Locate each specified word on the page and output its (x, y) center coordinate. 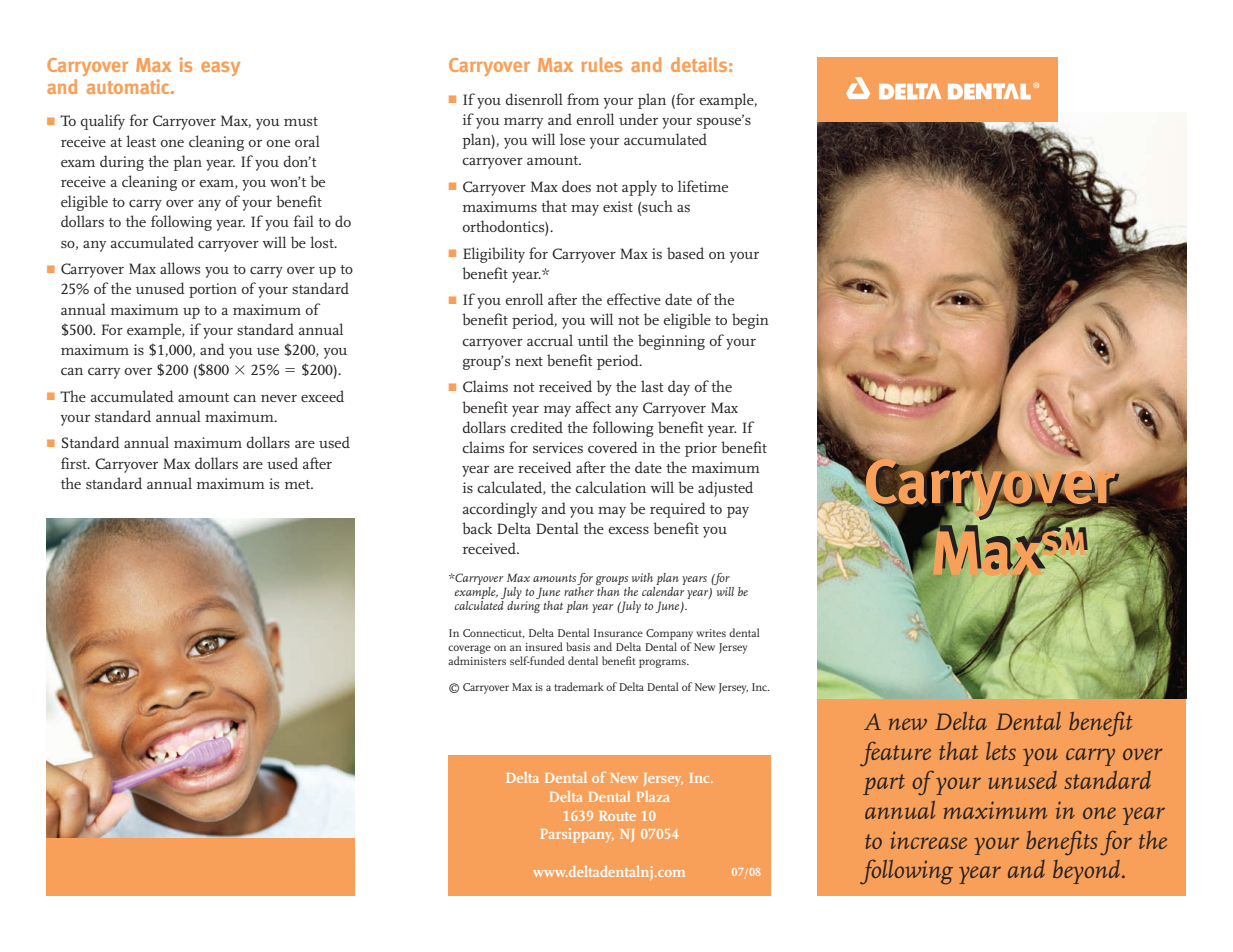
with (642, 577)
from (583, 99)
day (679, 388)
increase (928, 840)
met (298, 484)
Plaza (652, 796)
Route (617, 816)
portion (213, 290)
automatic (129, 86)
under (638, 119)
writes (711, 633)
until (593, 340)
